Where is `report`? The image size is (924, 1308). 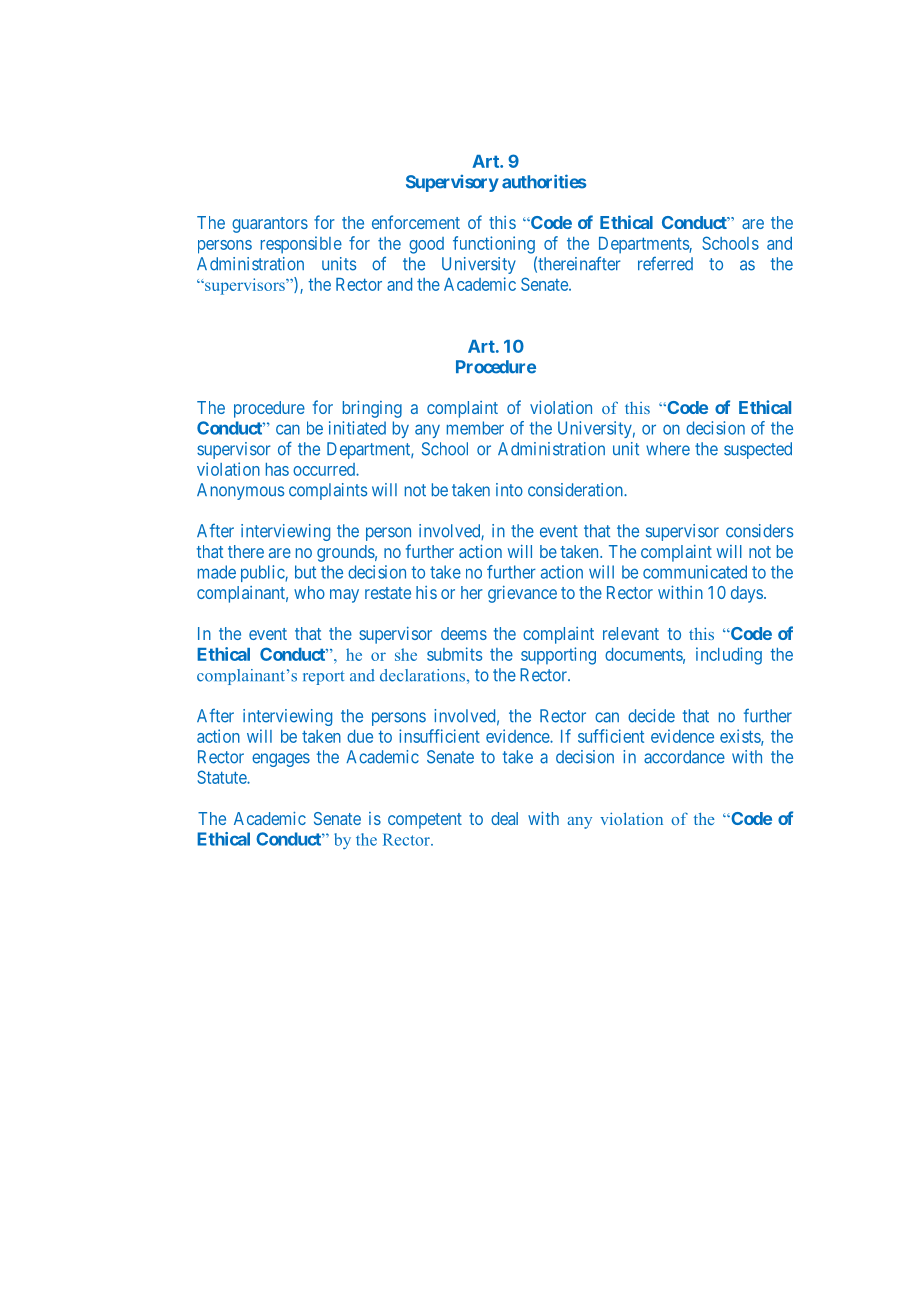
report is located at coordinates (323, 678).
